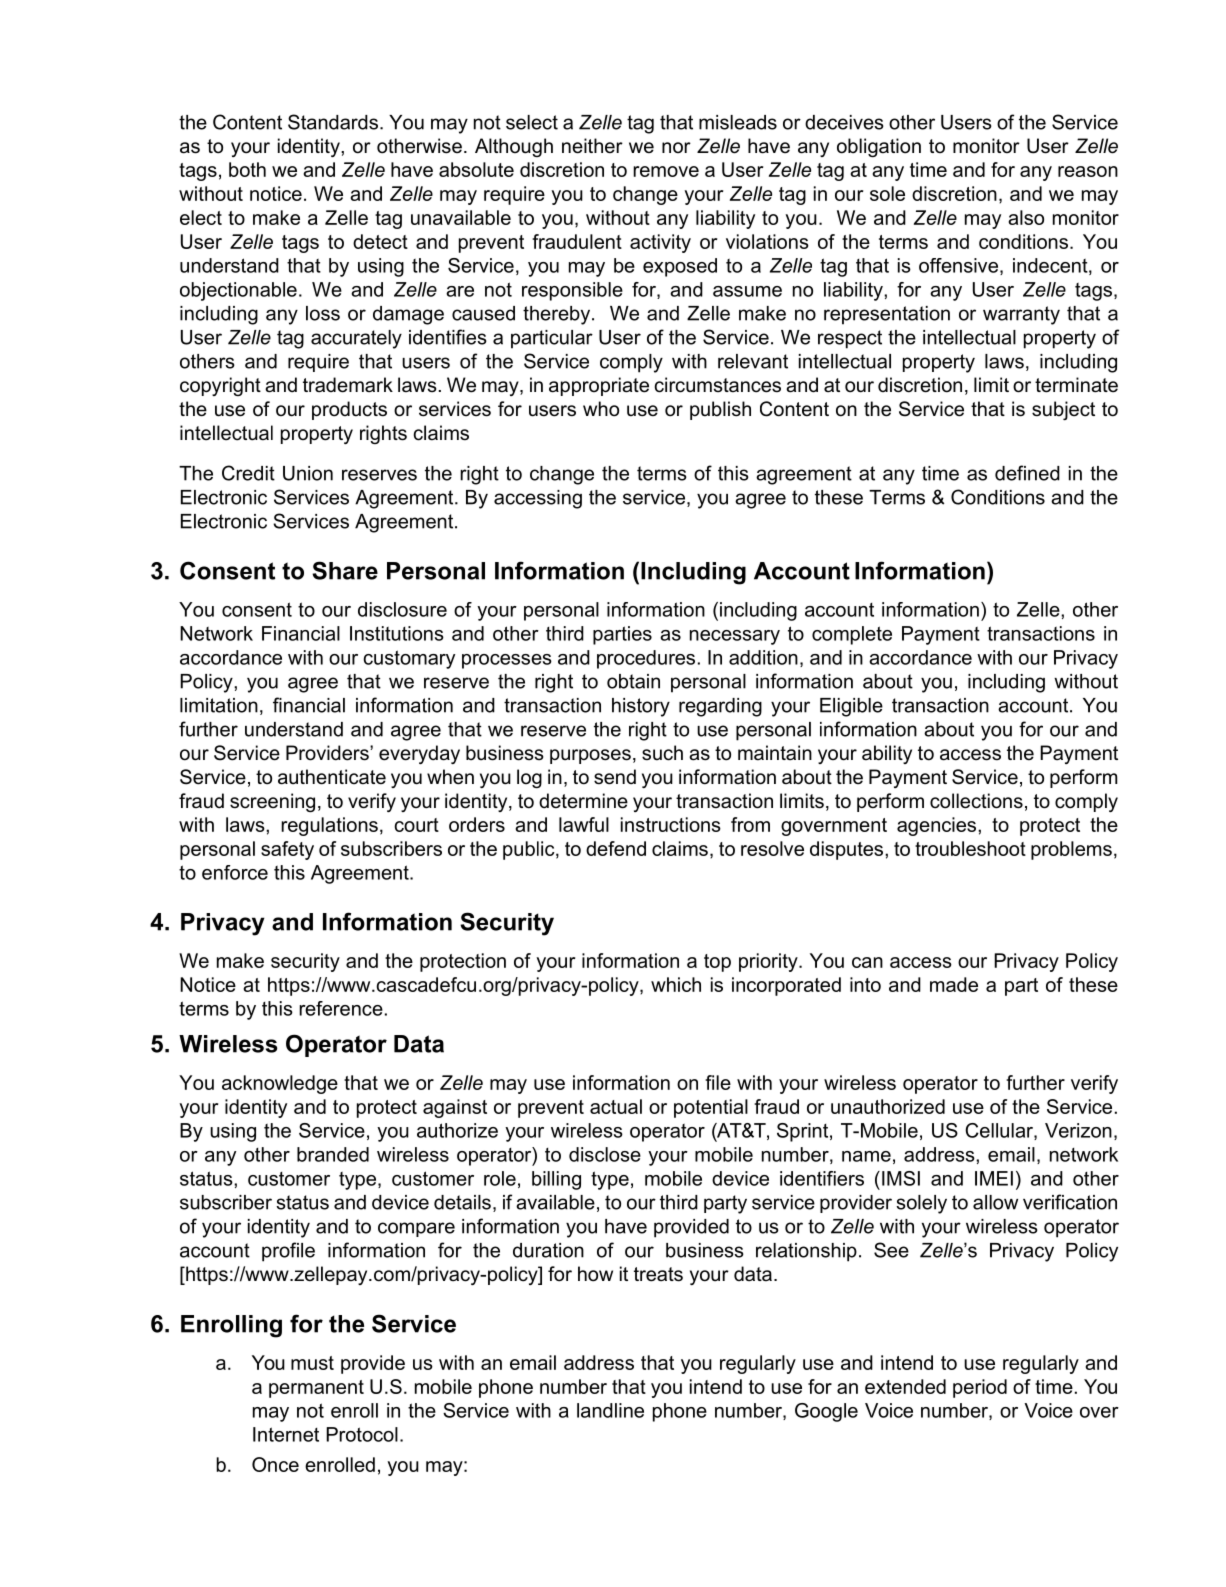 Image resolution: width=1226 pixels, height=1587 pixels. What do you see at coordinates (333, 122) in the screenshot?
I see `Standards` at bounding box center [333, 122].
